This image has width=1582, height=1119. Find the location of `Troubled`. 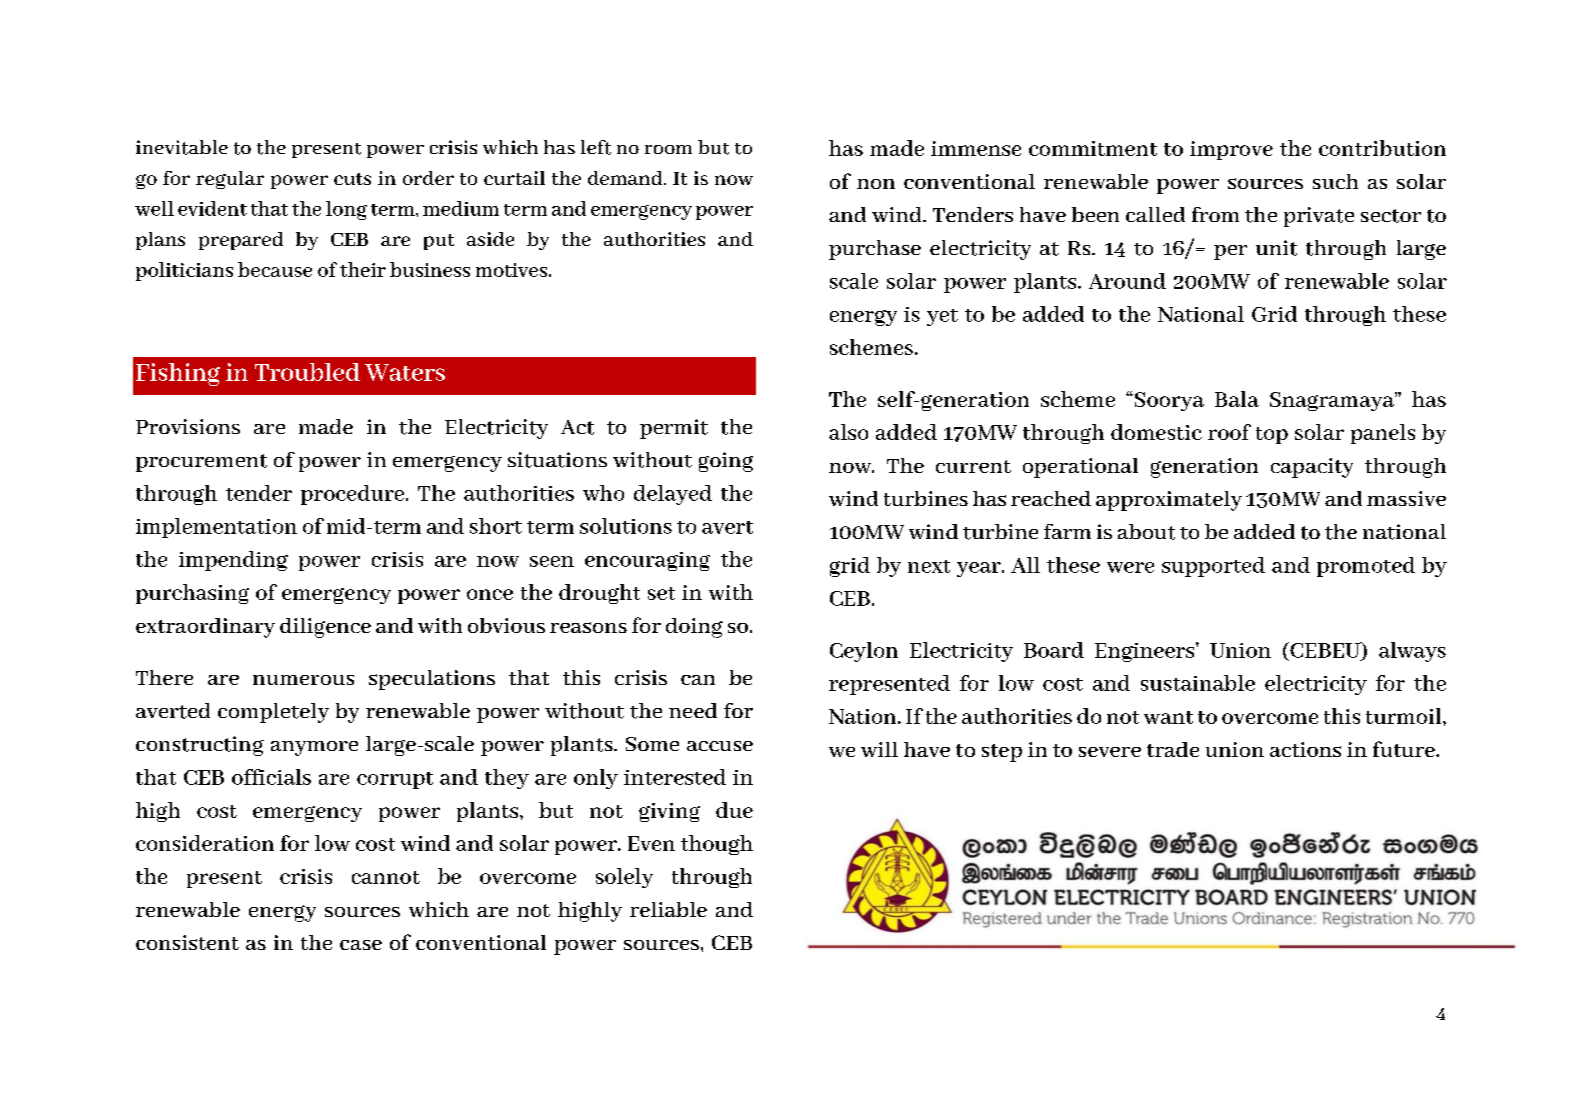

Troubled is located at coordinates (307, 372).
